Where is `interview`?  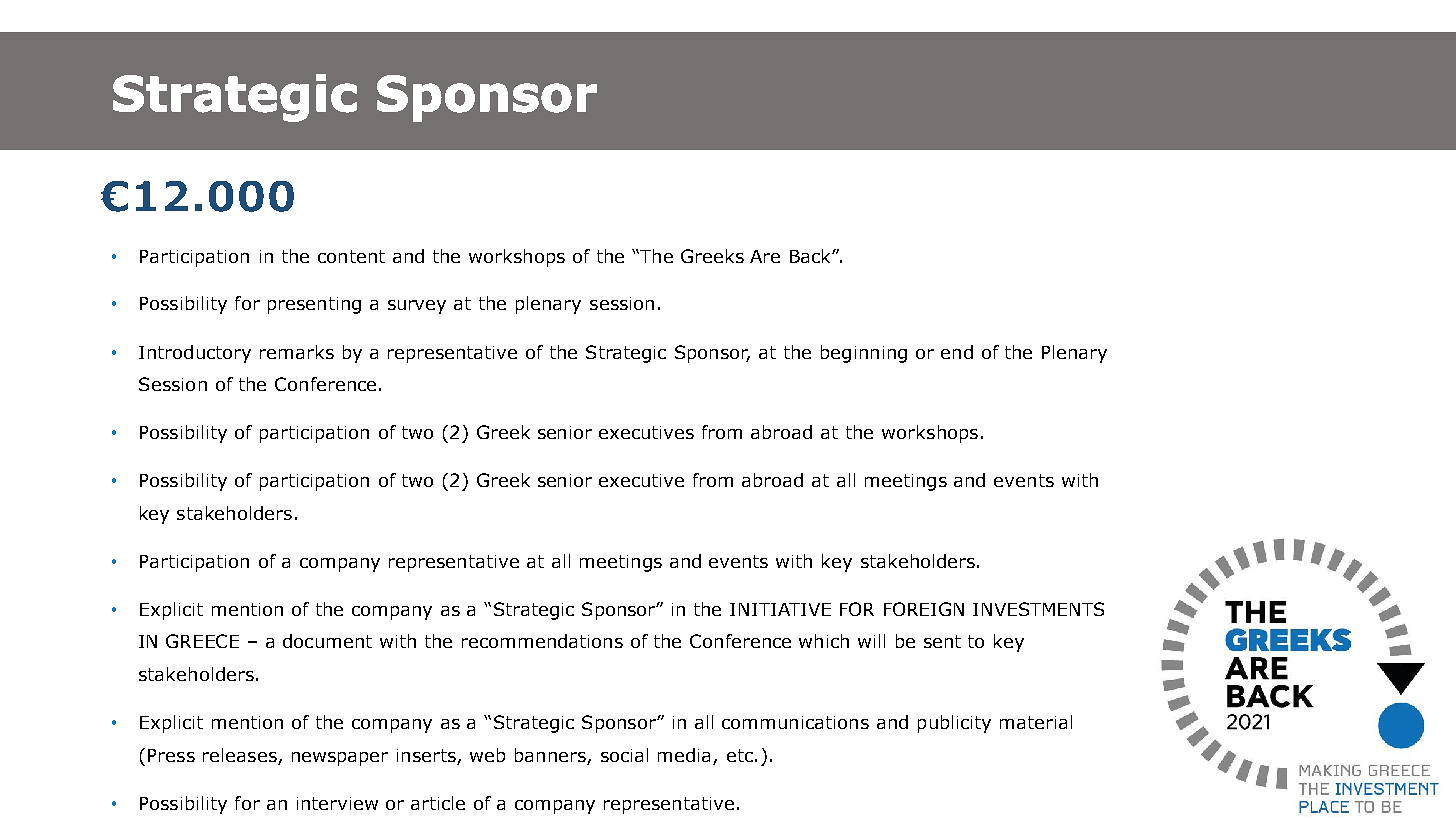 interview is located at coordinates (337, 803).
